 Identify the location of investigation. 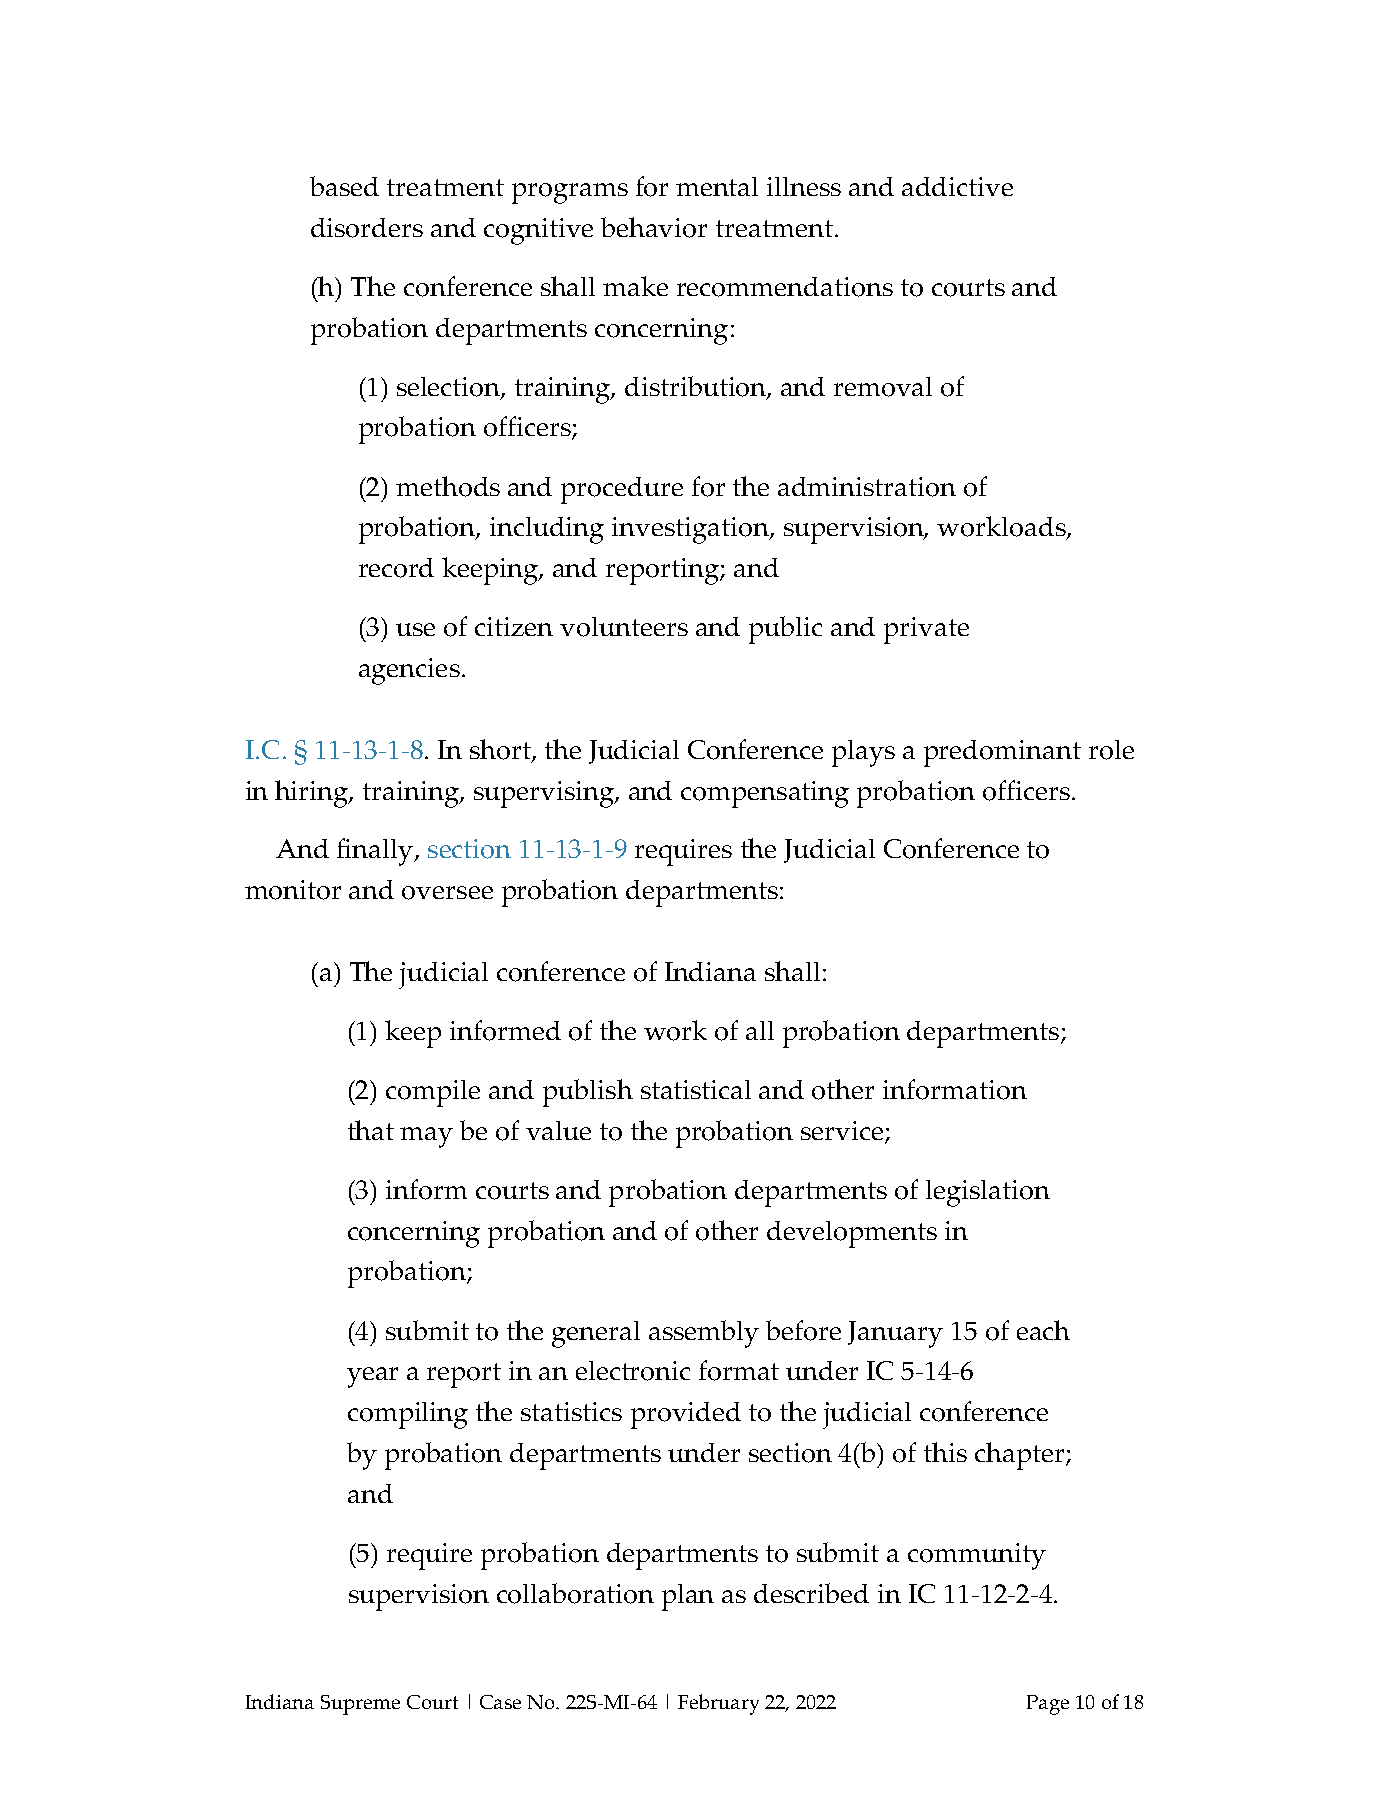
(691, 530).
